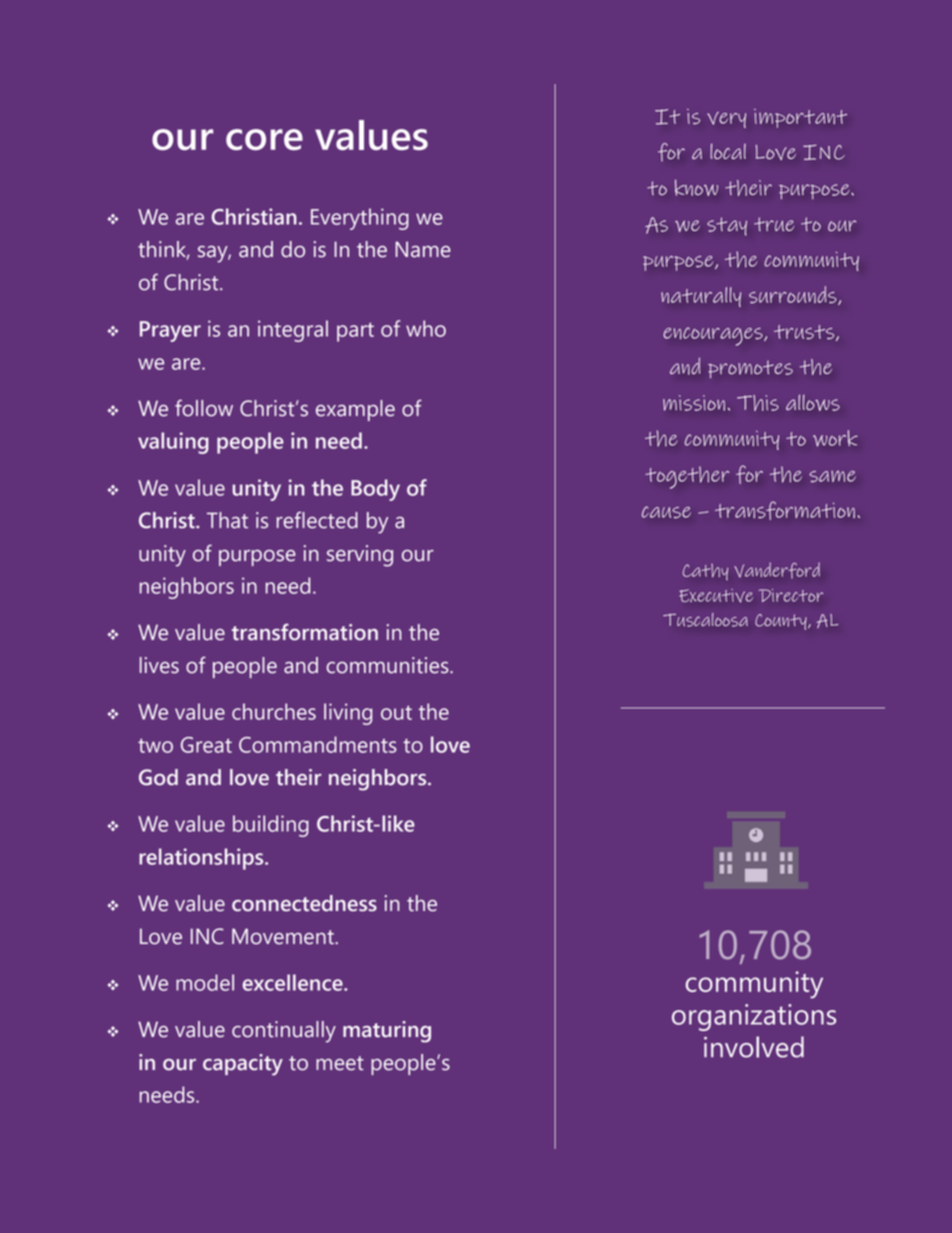 The width and height of the document is (952, 1233). What do you see at coordinates (293, 331) in the document?
I see `integral` at bounding box center [293, 331].
